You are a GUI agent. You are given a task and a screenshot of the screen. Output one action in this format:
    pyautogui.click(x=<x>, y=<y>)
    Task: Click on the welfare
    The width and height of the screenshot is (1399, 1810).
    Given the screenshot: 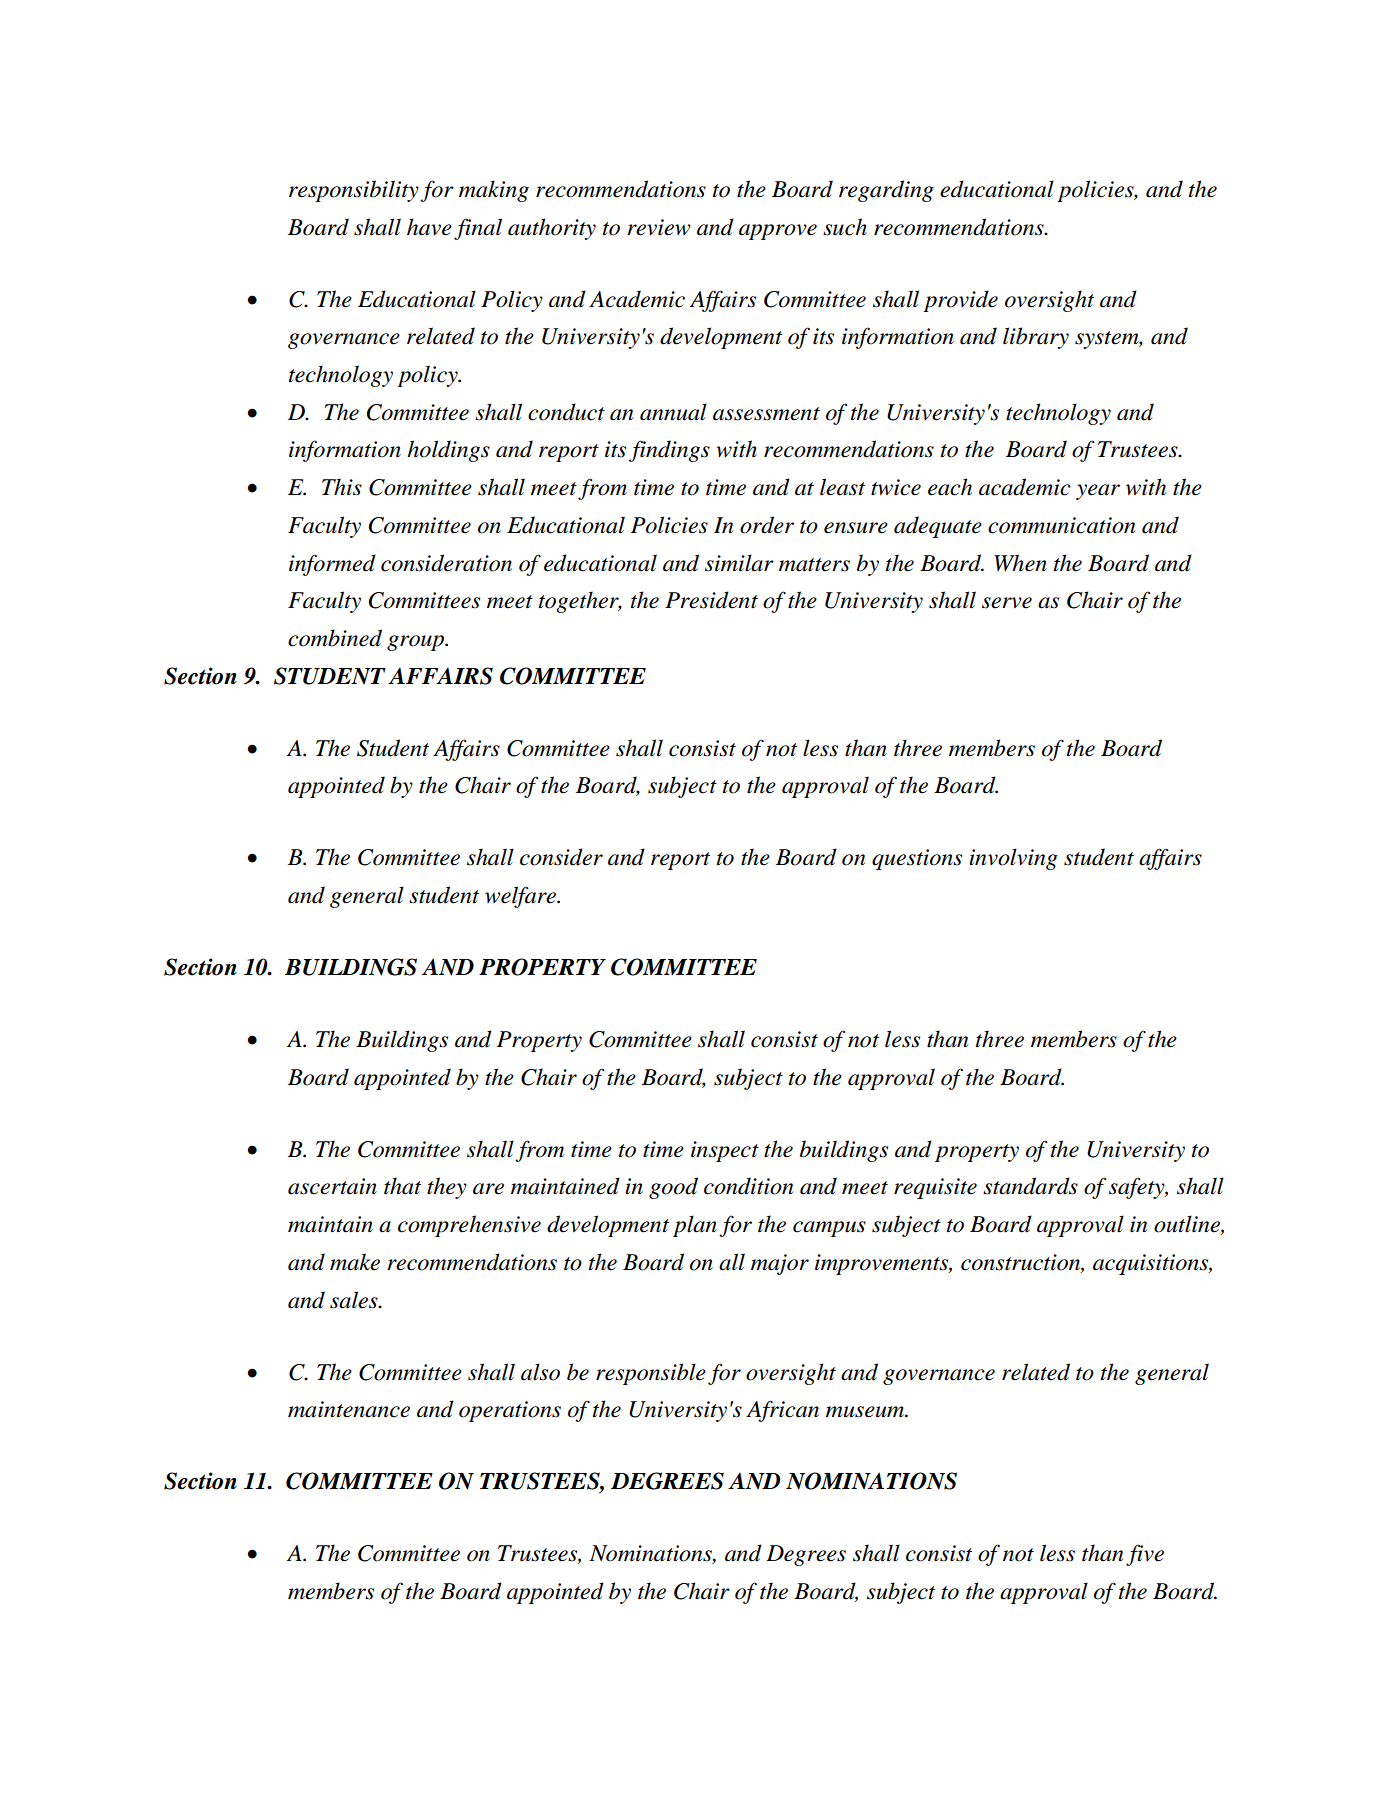 What is the action you would take?
    pyautogui.click(x=521, y=897)
